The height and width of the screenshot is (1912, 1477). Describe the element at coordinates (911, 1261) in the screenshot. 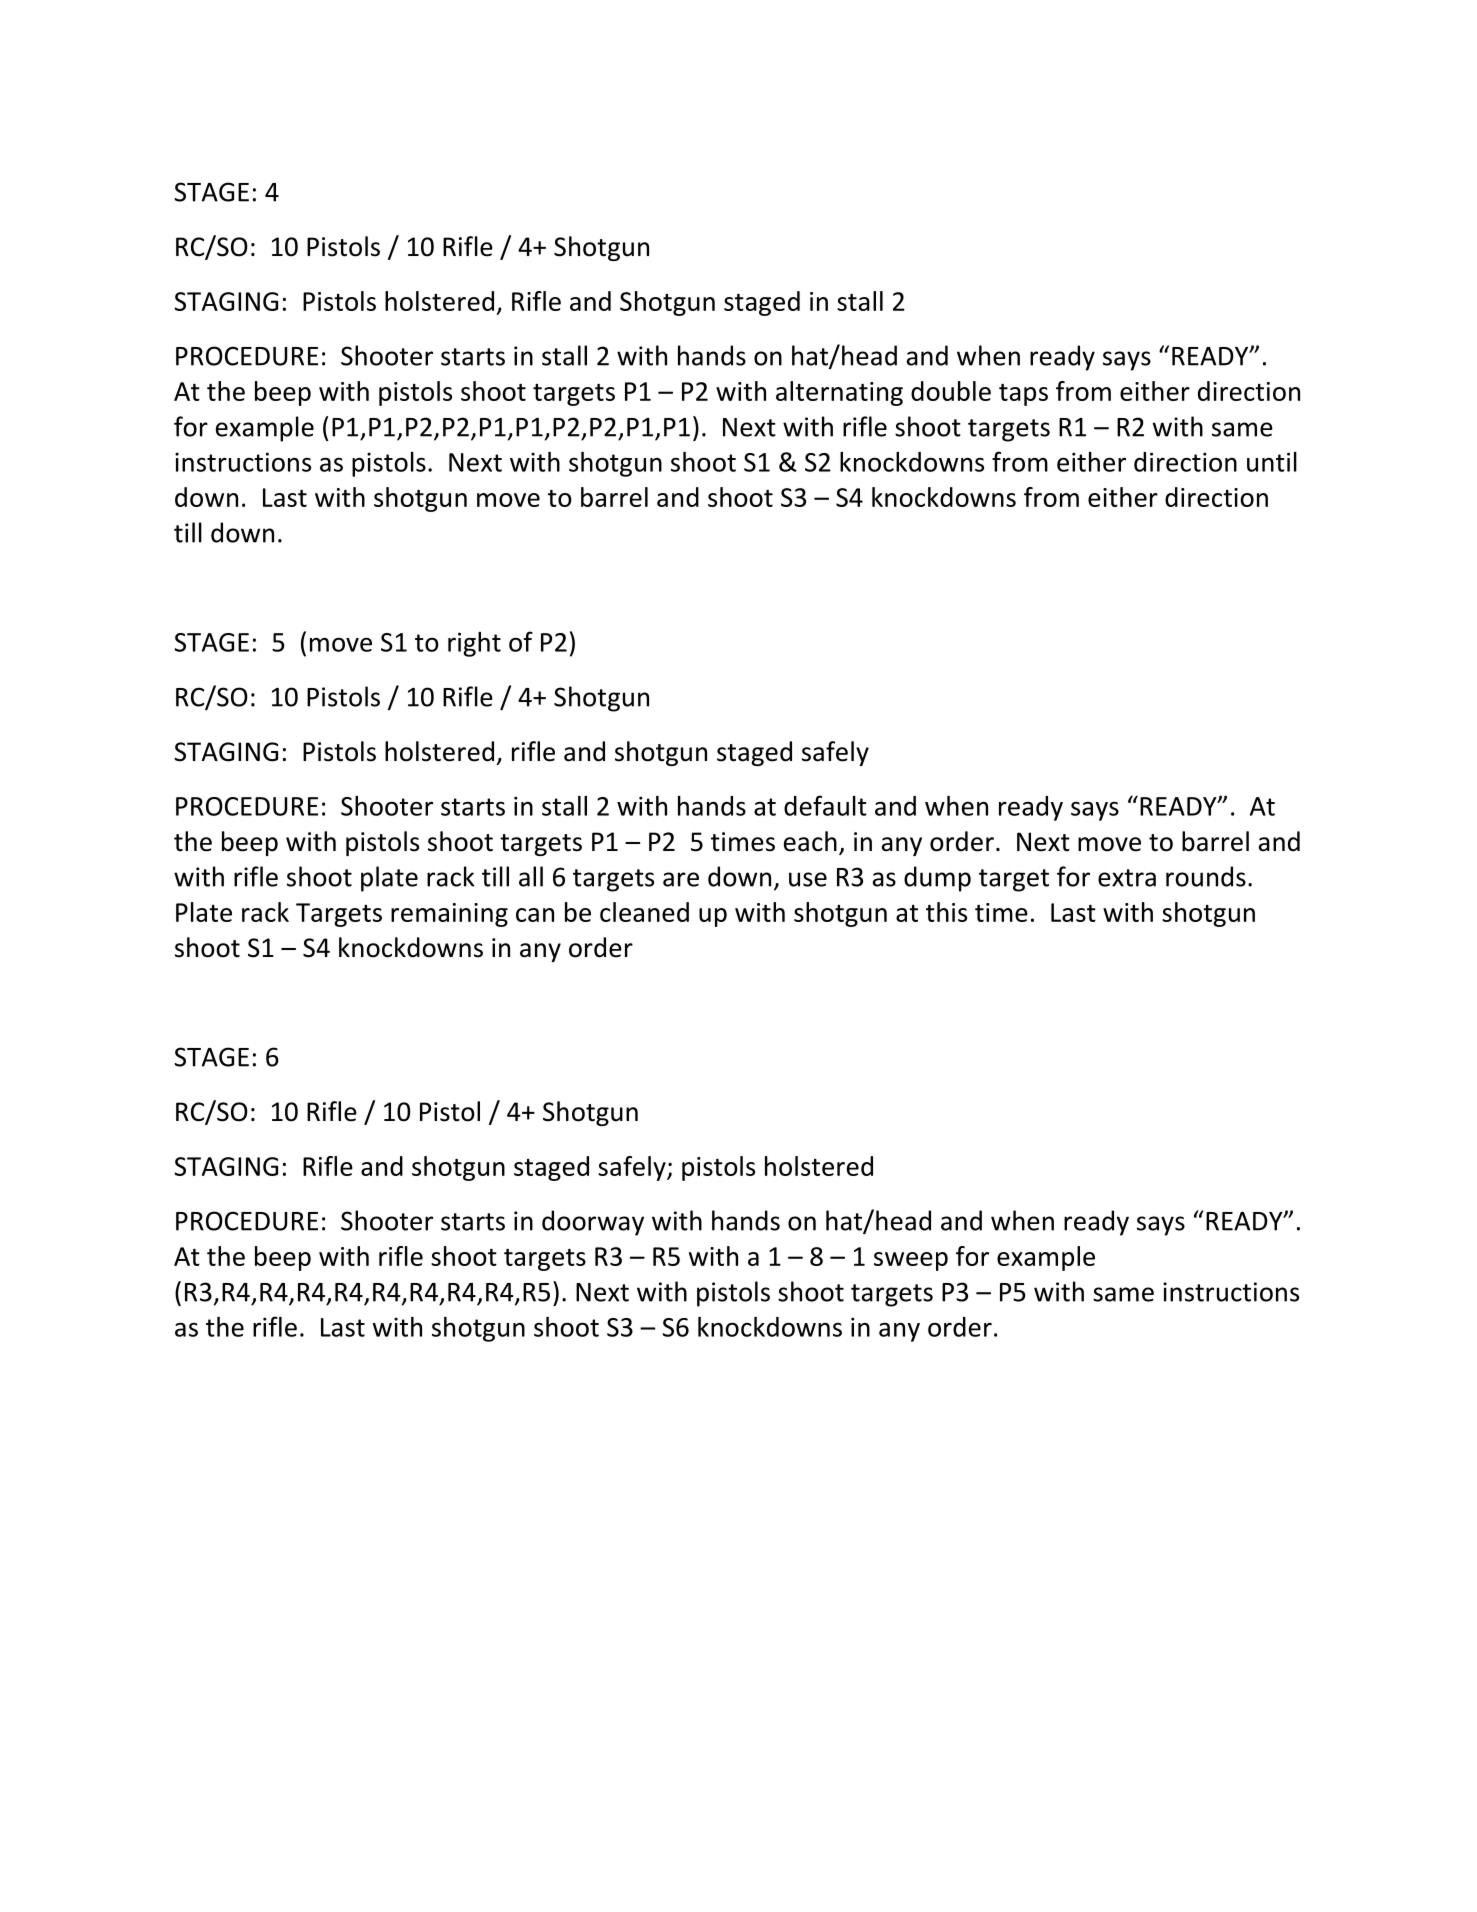

I see `sweep` at that location.
